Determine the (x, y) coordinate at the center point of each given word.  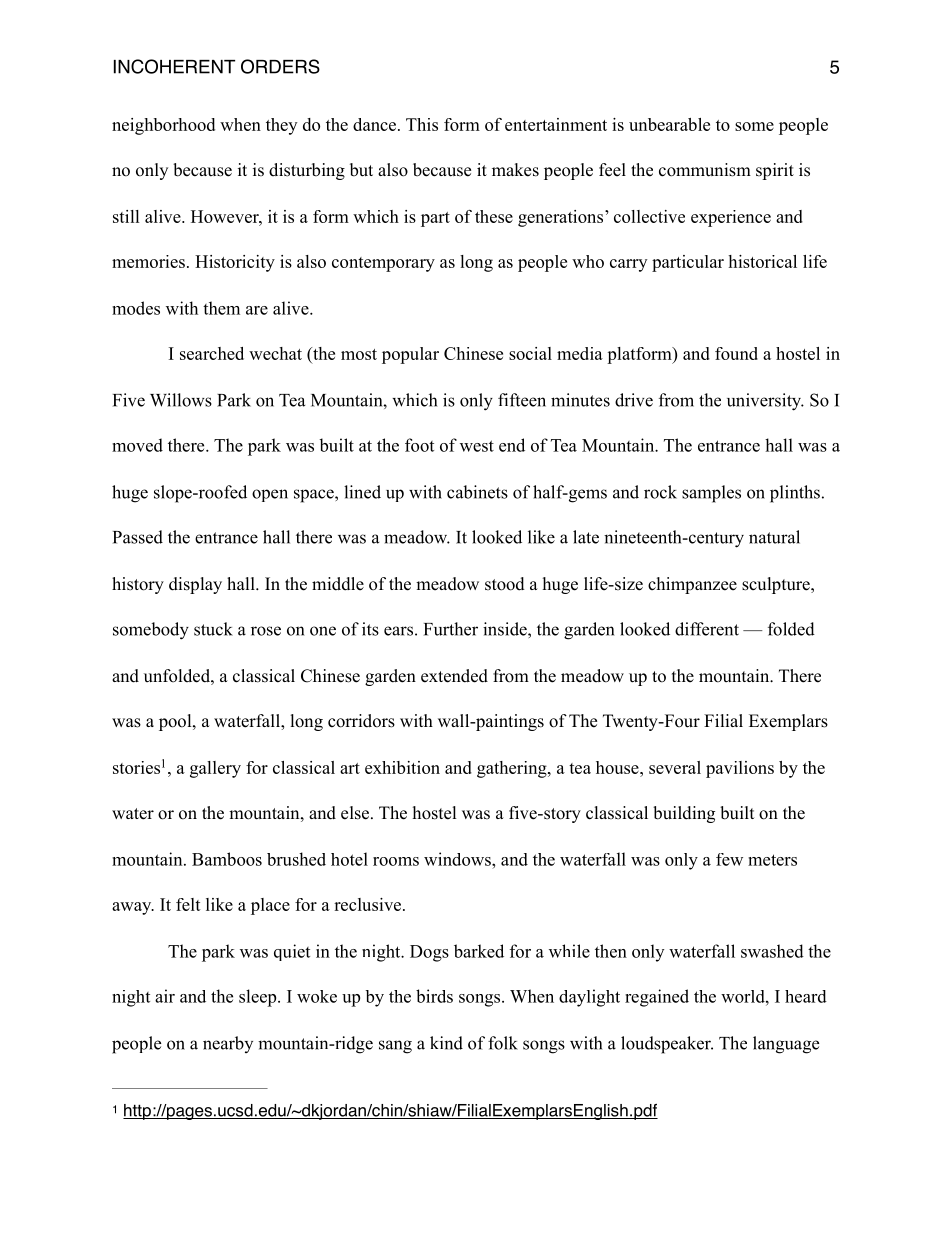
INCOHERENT (174, 66)
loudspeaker (667, 1045)
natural (774, 537)
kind (446, 1043)
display (195, 585)
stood (505, 584)
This (422, 124)
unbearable (669, 124)
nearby (228, 1044)
